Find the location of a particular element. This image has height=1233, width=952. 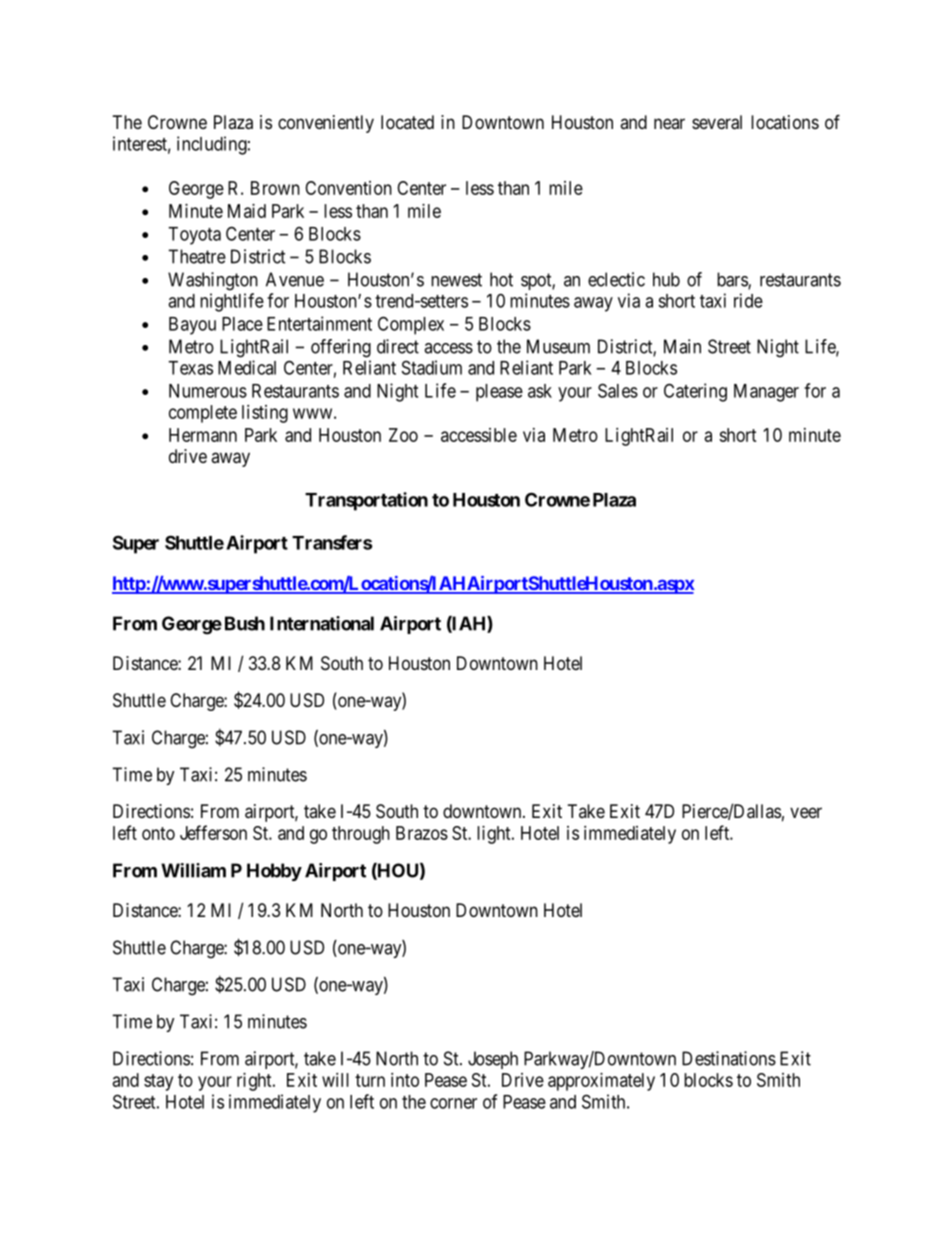

International is located at coordinates (322, 623).
